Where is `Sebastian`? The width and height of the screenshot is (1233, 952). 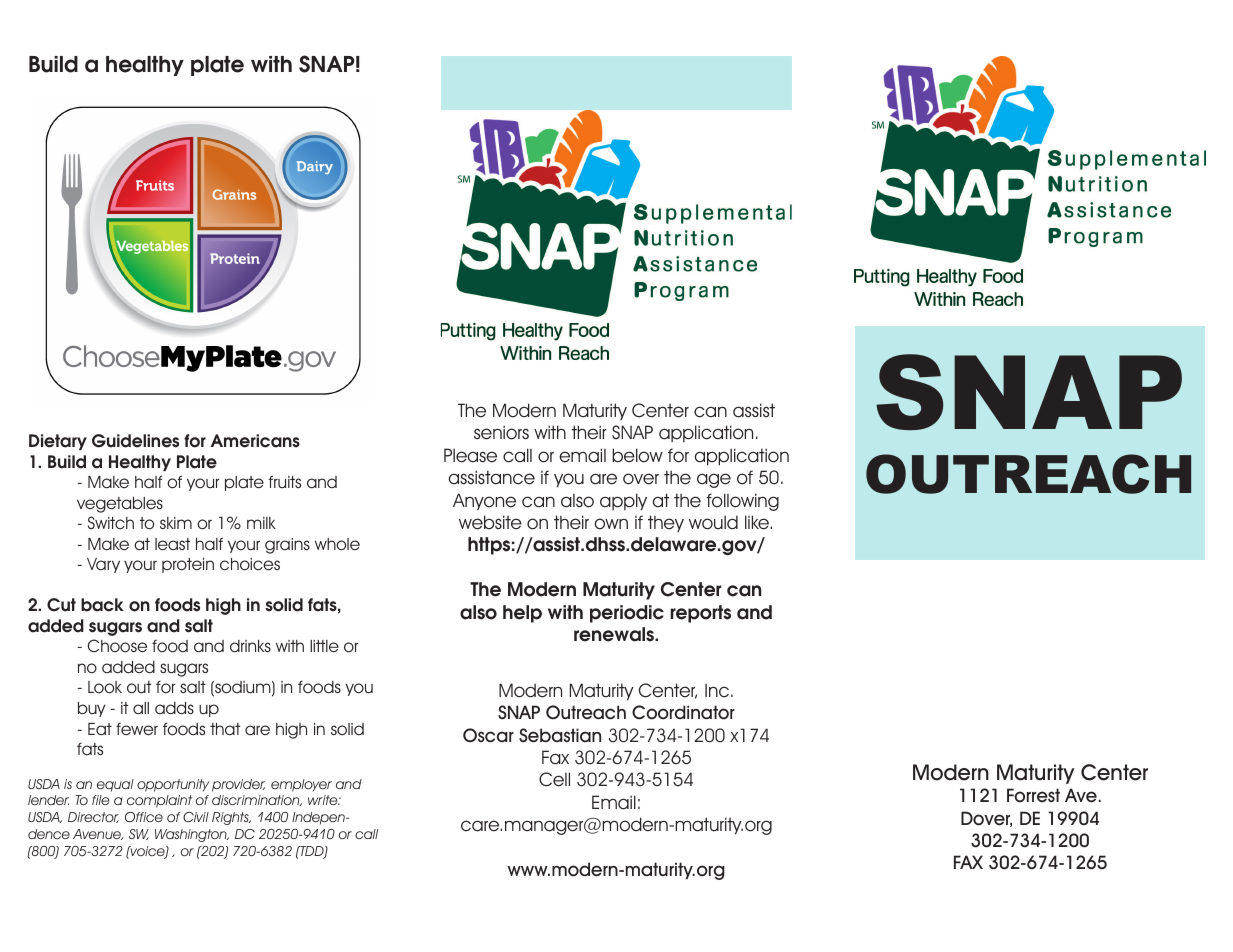 Sebastian is located at coordinates (560, 735).
